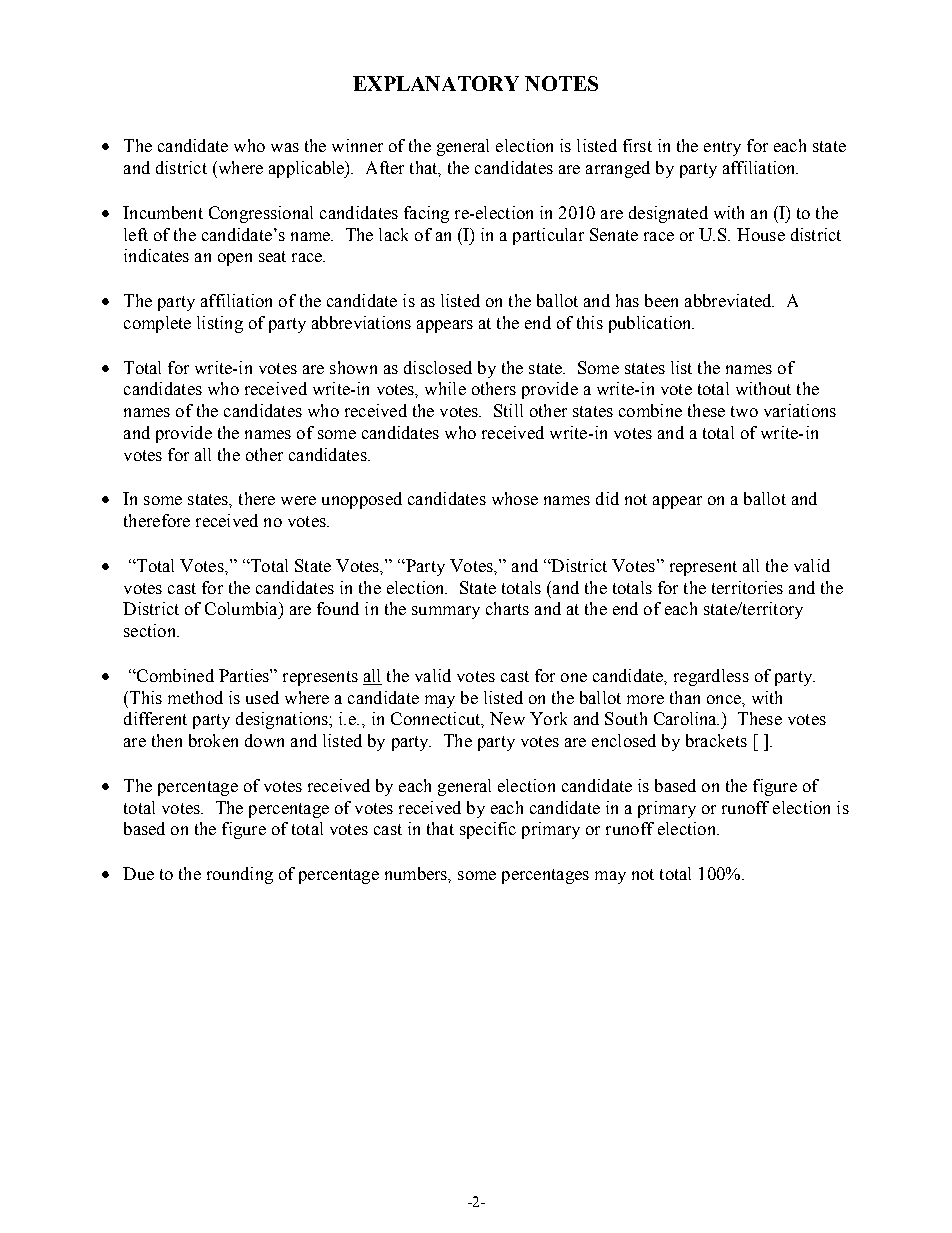 The image size is (952, 1233). What do you see at coordinates (744, 411) in the screenshot?
I see `two` at bounding box center [744, 411].
